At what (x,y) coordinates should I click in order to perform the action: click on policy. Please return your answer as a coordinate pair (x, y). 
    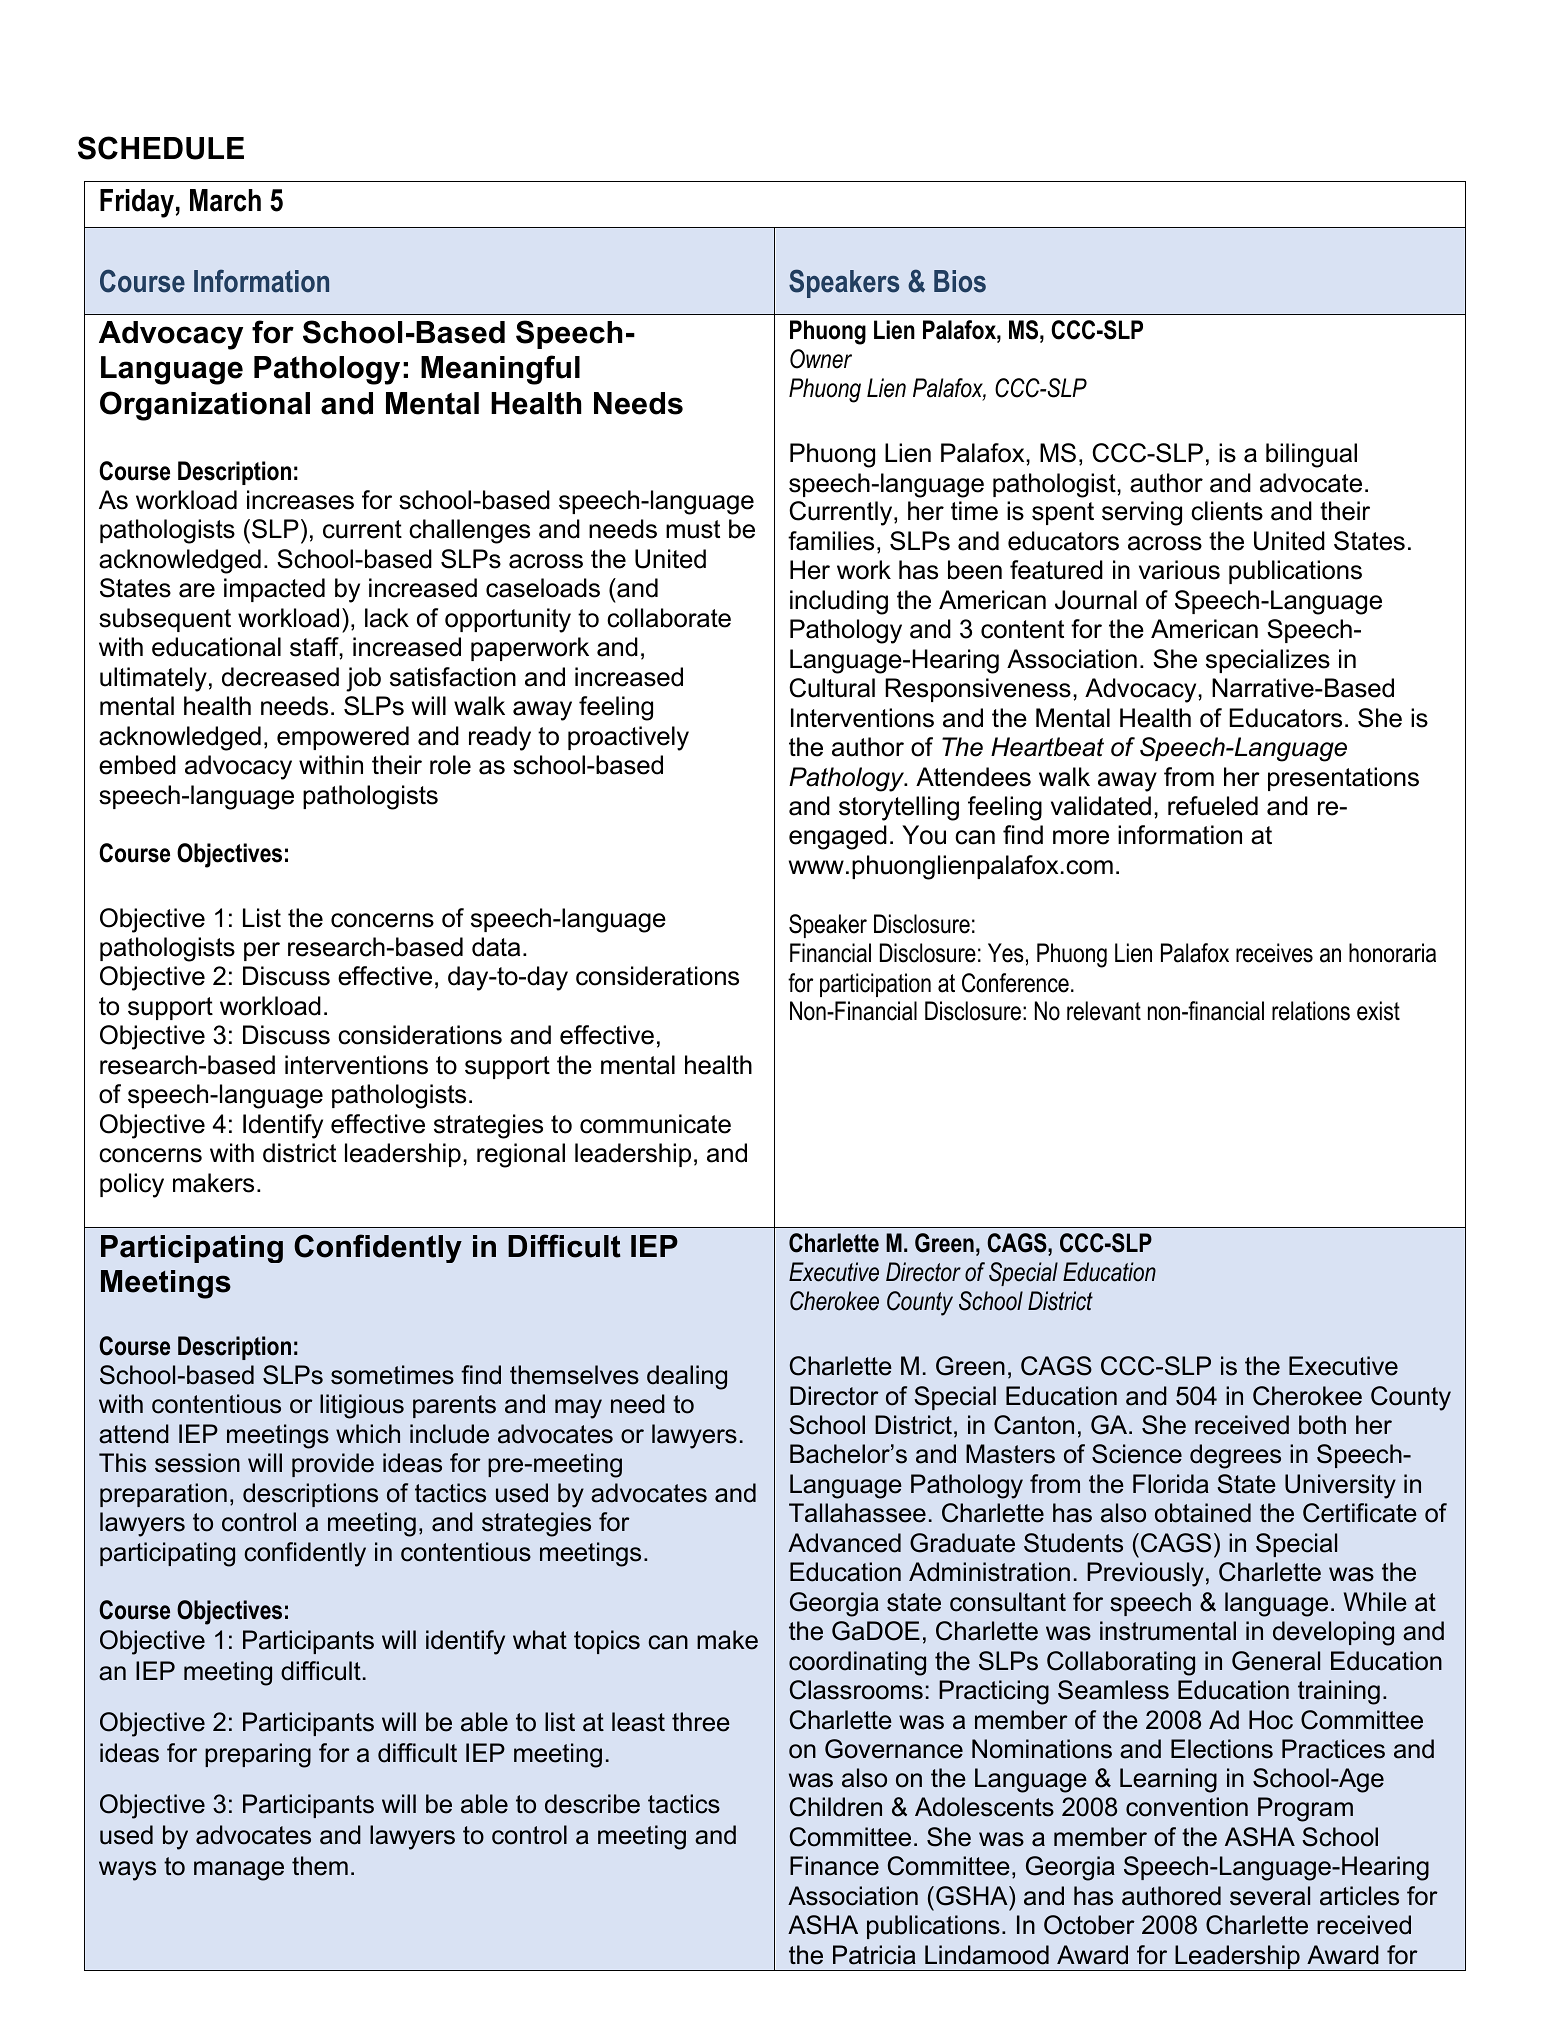
    Looking at the image, I should click on (132, 1185).
